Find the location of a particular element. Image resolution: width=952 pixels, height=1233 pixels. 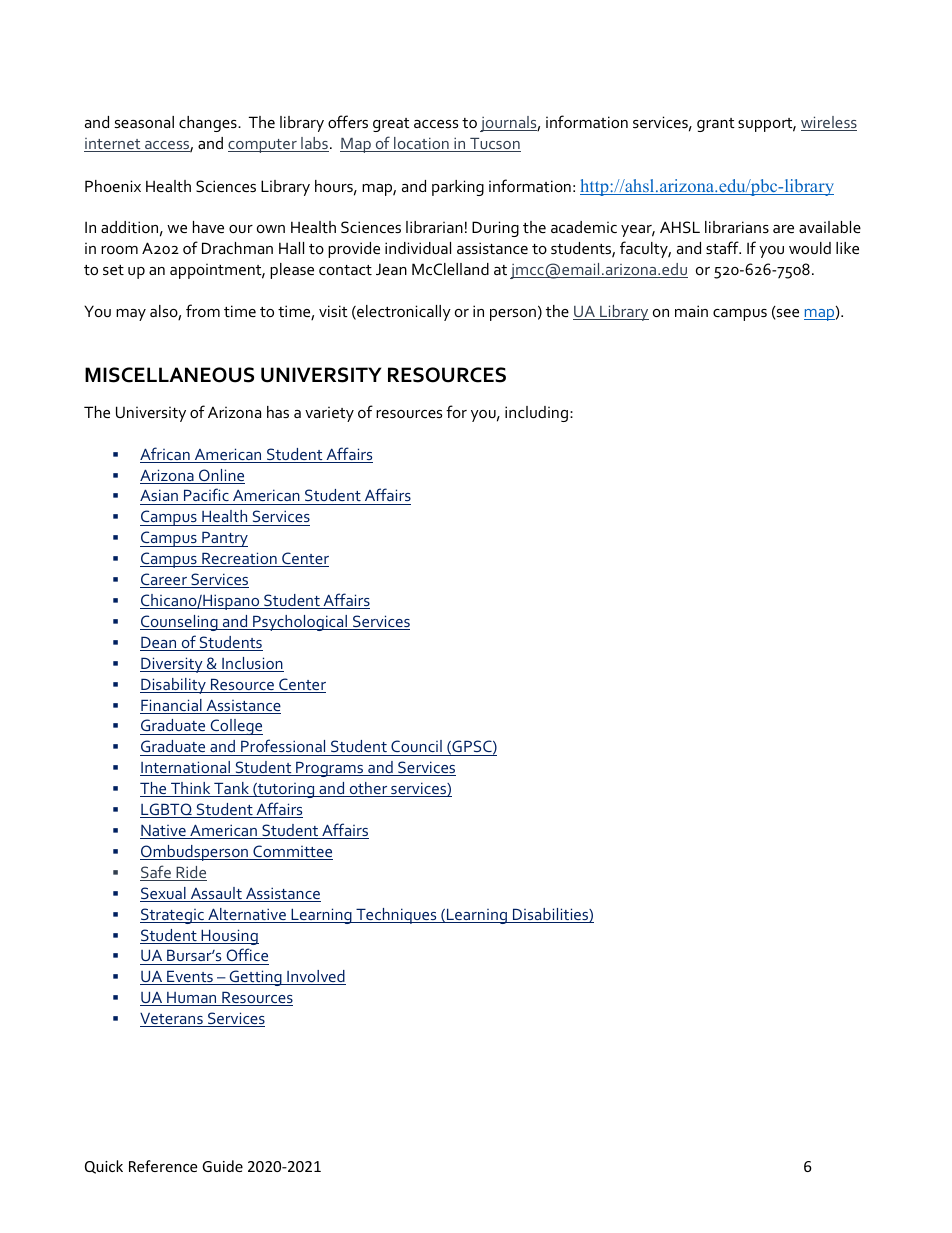

Guide is located at coordinates (222, 1166).
